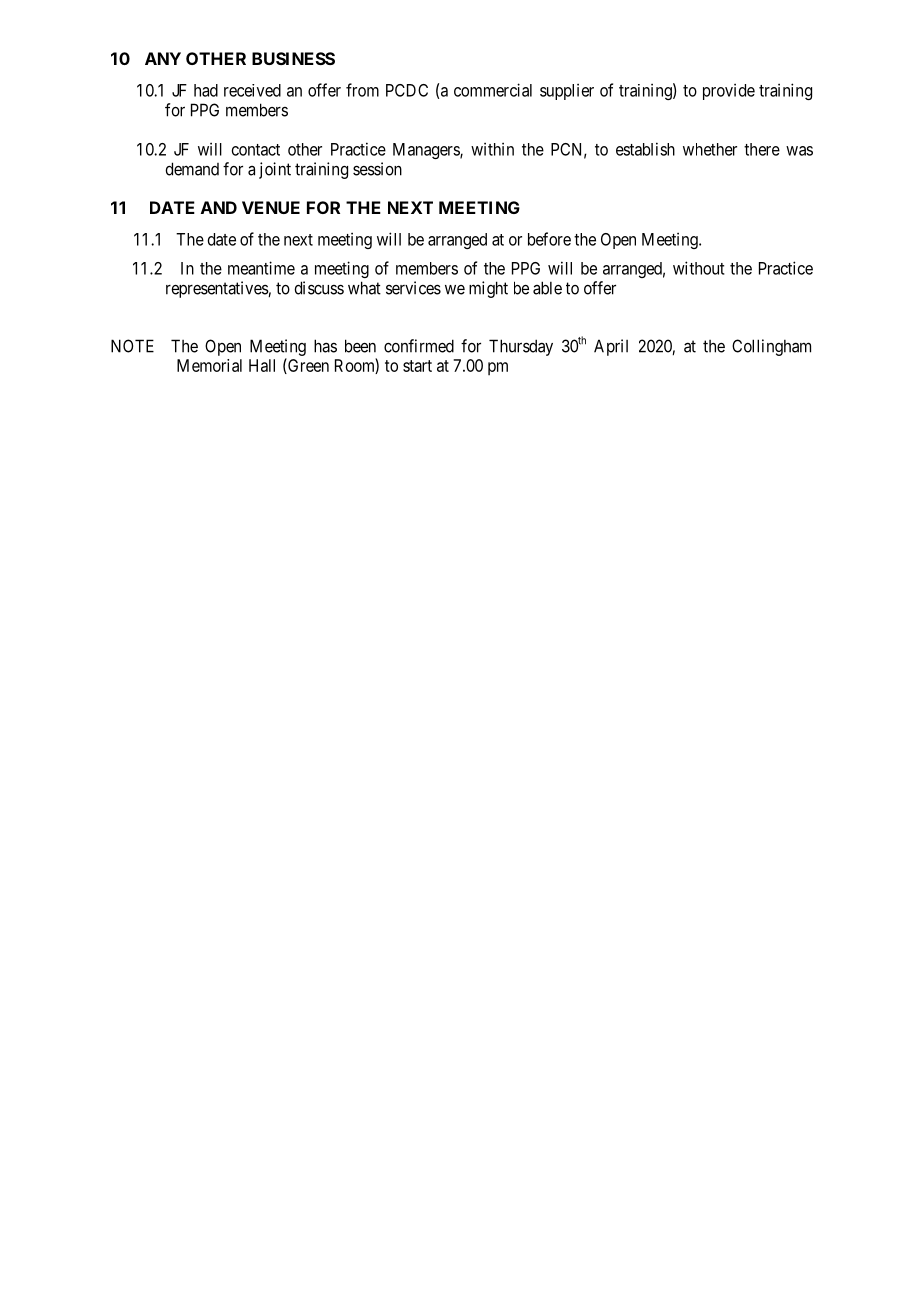 This document has height=1307, width=924. Describe the element at coordinates (271, 207) in the document. I see `VENUE` at that location.
